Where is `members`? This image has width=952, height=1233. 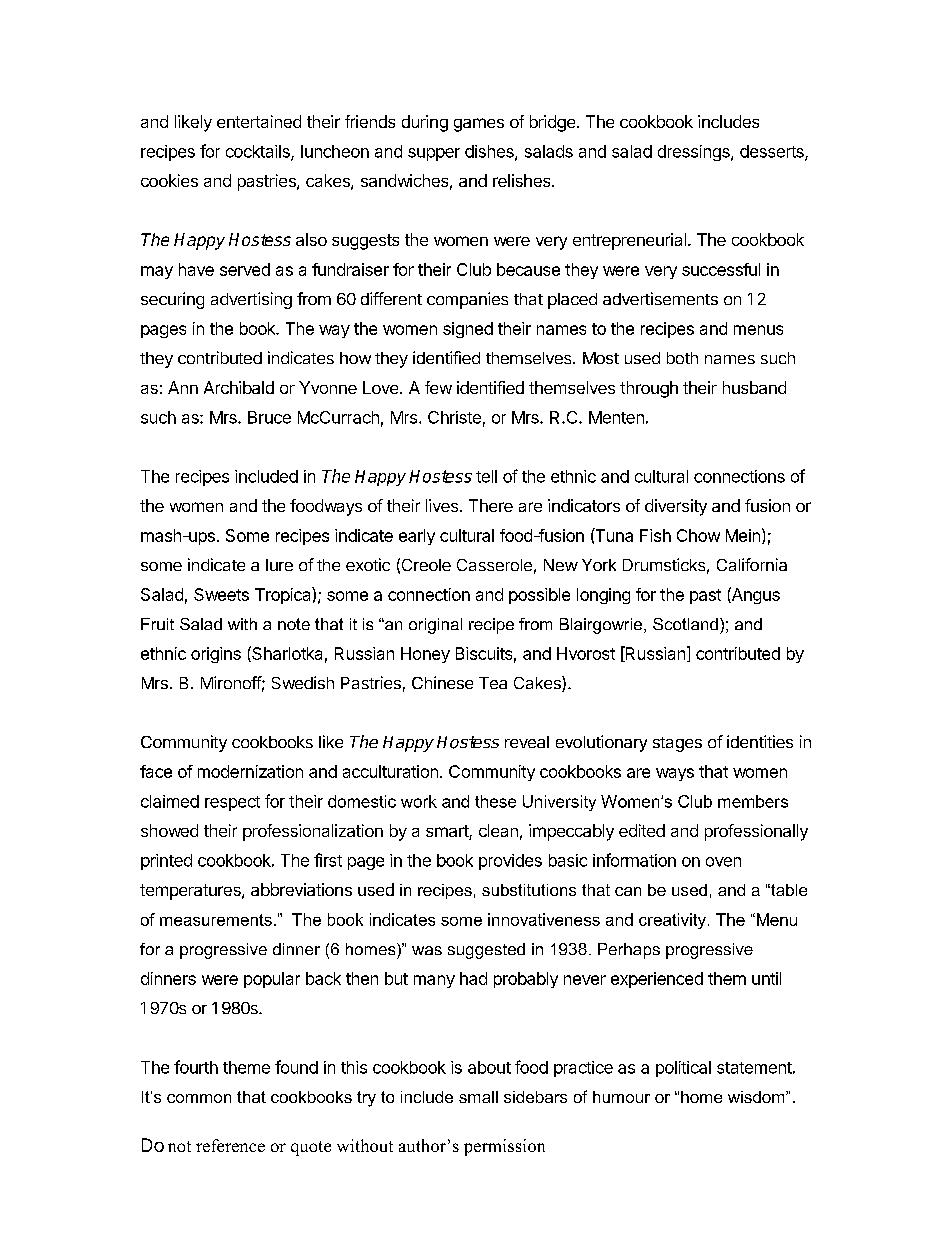 members is located at coordinates (753, 801).
